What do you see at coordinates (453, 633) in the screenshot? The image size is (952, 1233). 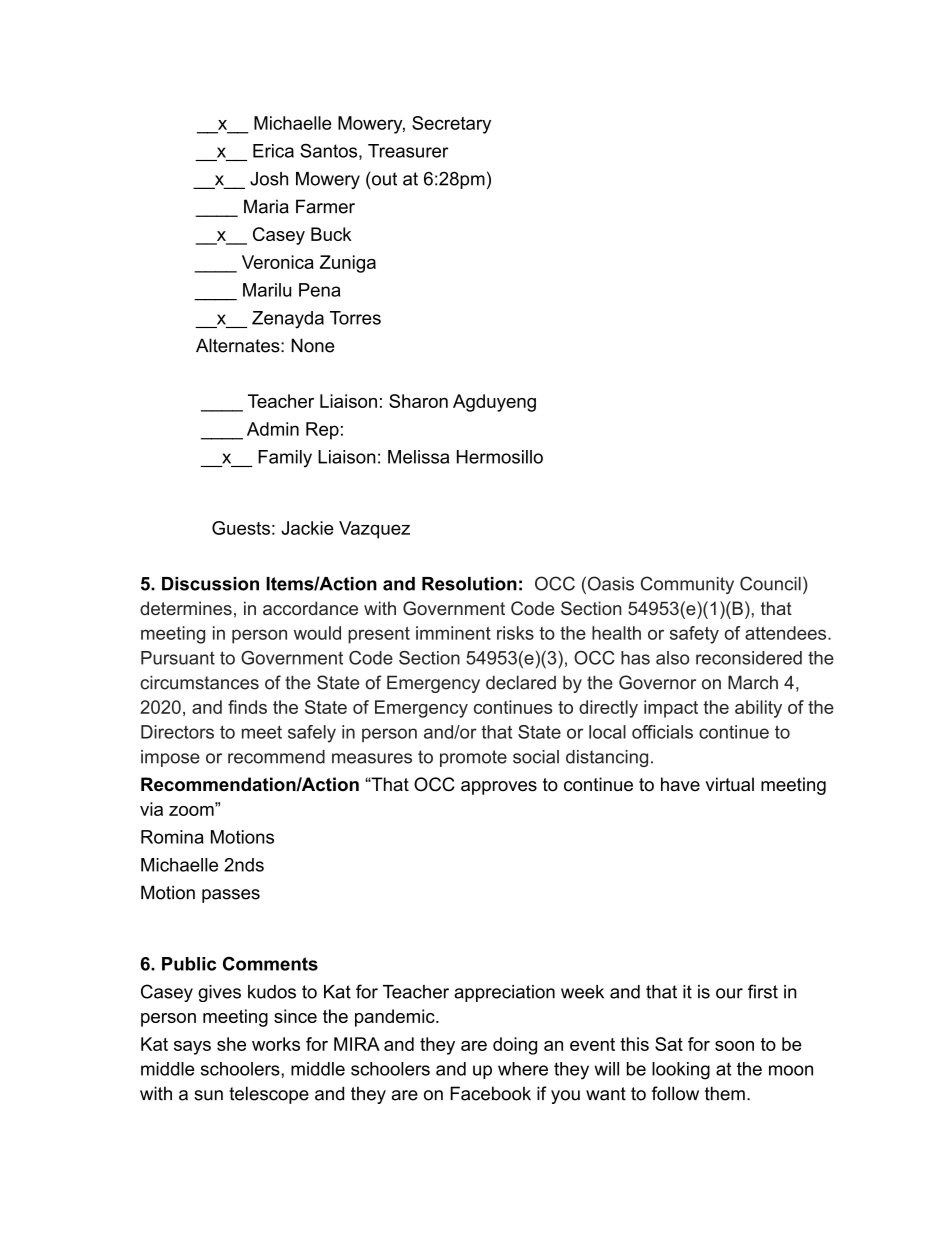 I see `imminent` at bounding box center [453, 633].
